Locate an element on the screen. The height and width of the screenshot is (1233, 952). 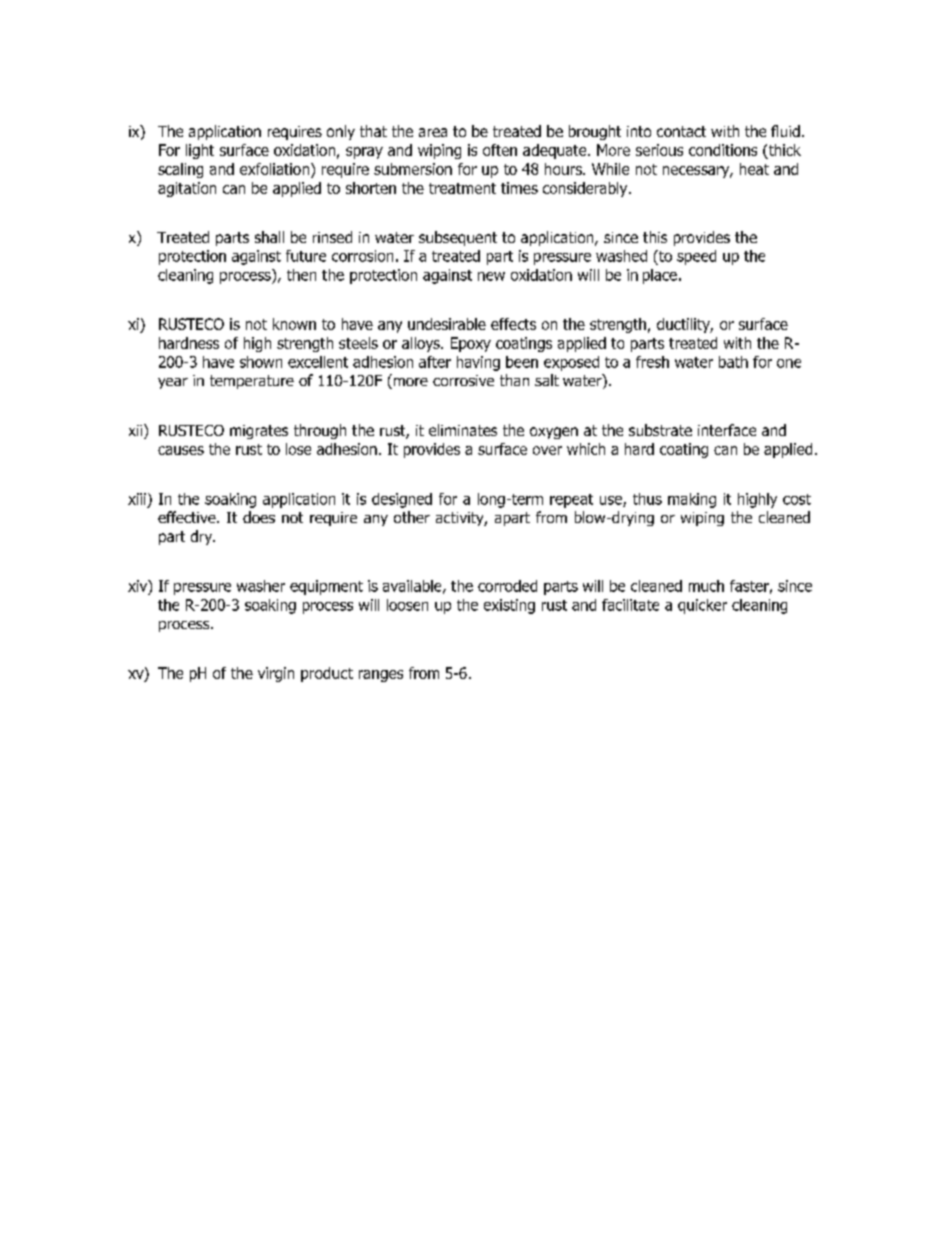
other is located at coordinates (412, 517).
